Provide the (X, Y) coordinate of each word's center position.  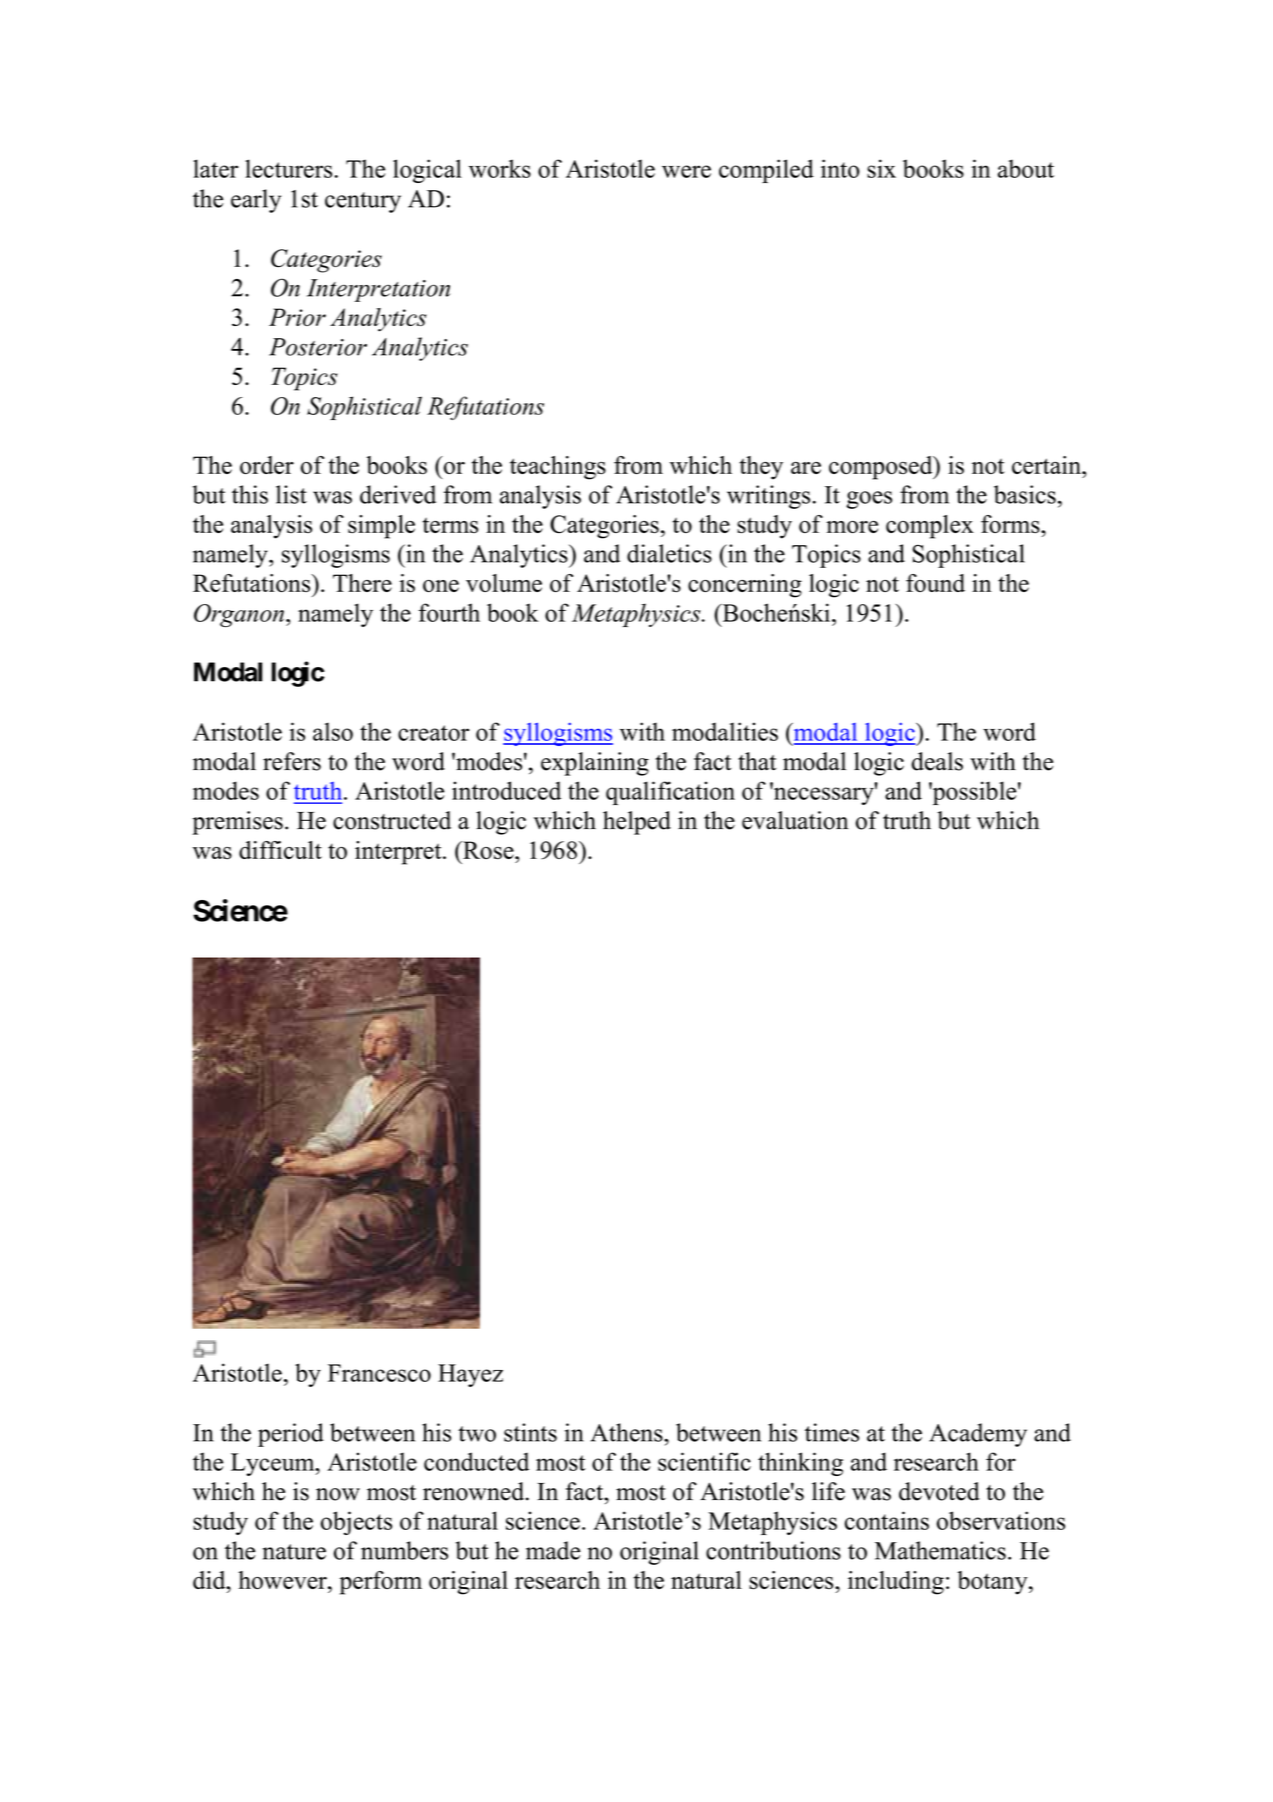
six (881, 168)
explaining (595, 764)
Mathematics (940, 1550)
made (553, 1550)
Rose (488, 850)
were (686, 171)
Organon (240, 615)
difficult (280, 850)
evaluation (795, 820)
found (935, 583)
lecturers (288, 168)
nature (294, 1552)
